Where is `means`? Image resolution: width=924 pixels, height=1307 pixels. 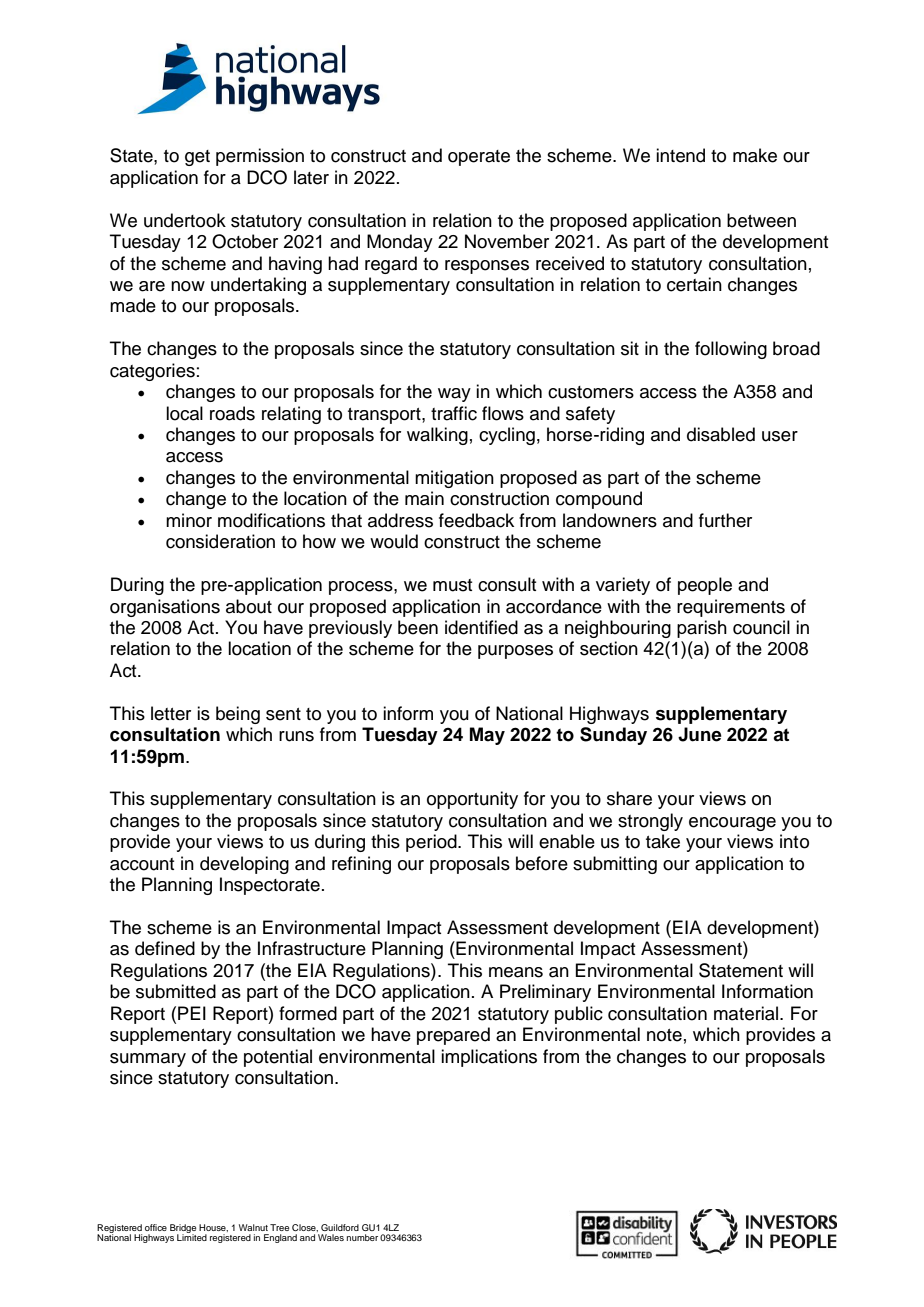
means is located at coordinates (516, 972).
